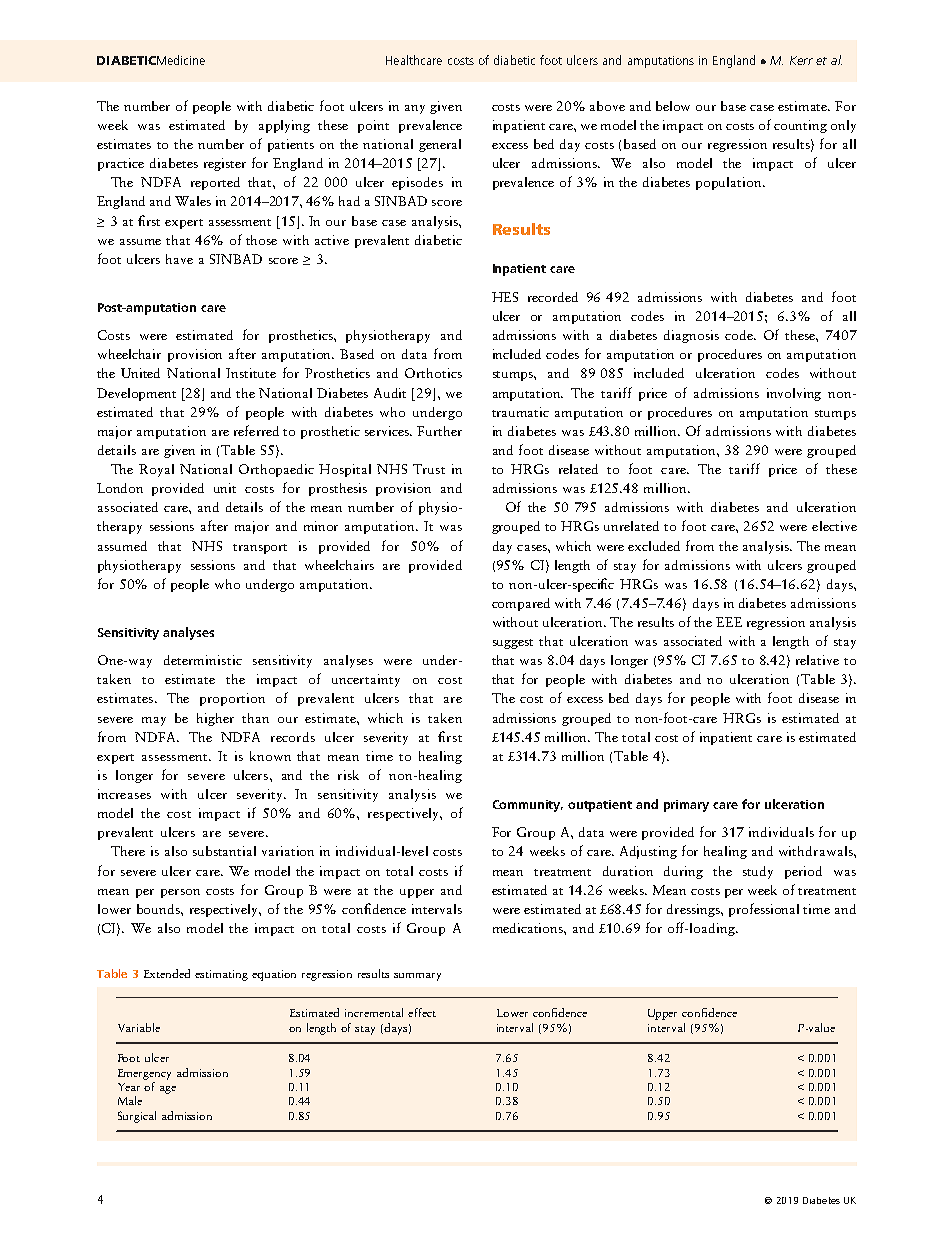  What do you see at coordinates (284, 126) in the screenshot?
I see `applying` at bounding box center [284, 126].
